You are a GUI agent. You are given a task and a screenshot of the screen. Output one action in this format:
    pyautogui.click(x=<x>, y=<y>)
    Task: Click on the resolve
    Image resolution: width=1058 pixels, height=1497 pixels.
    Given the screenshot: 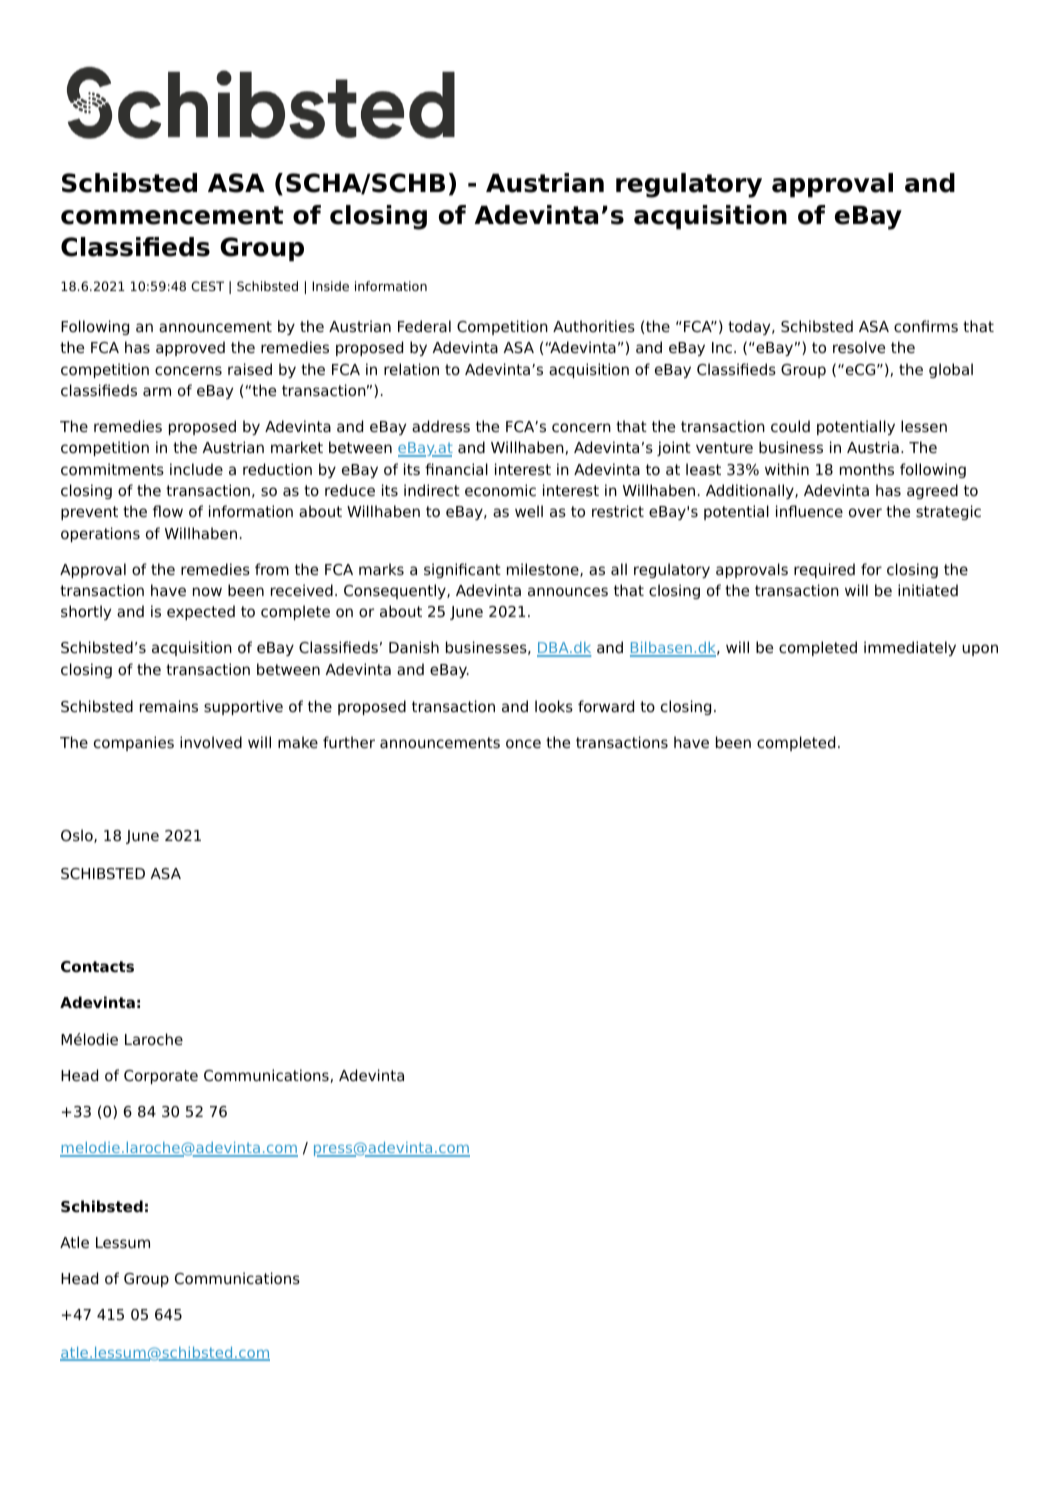 What is the action you would take?
    pyautogui.click(x=859, y=347)
